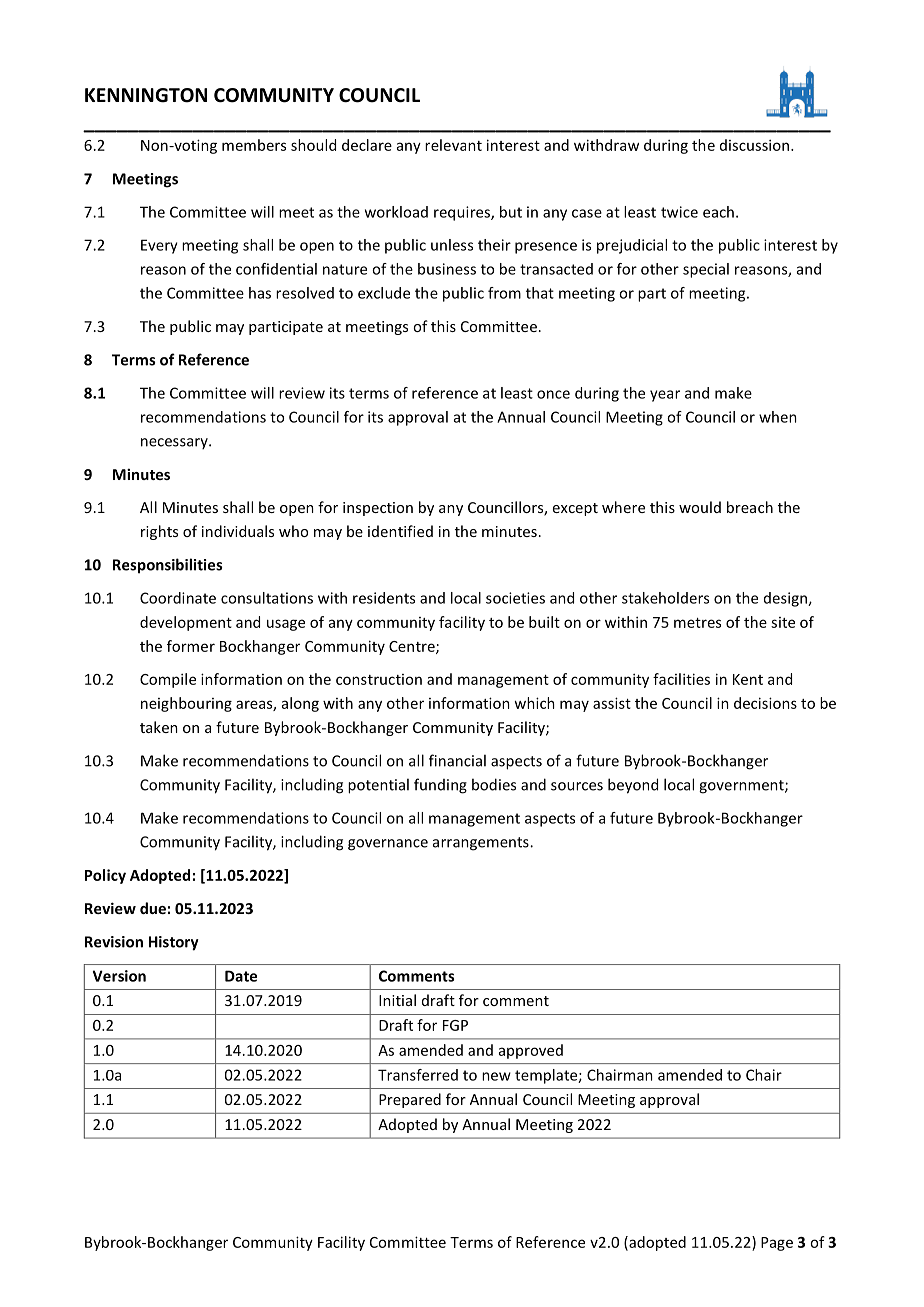 This screenshot has height=1307, width=924. I want to click on Transferred, so click(418, 1075).
